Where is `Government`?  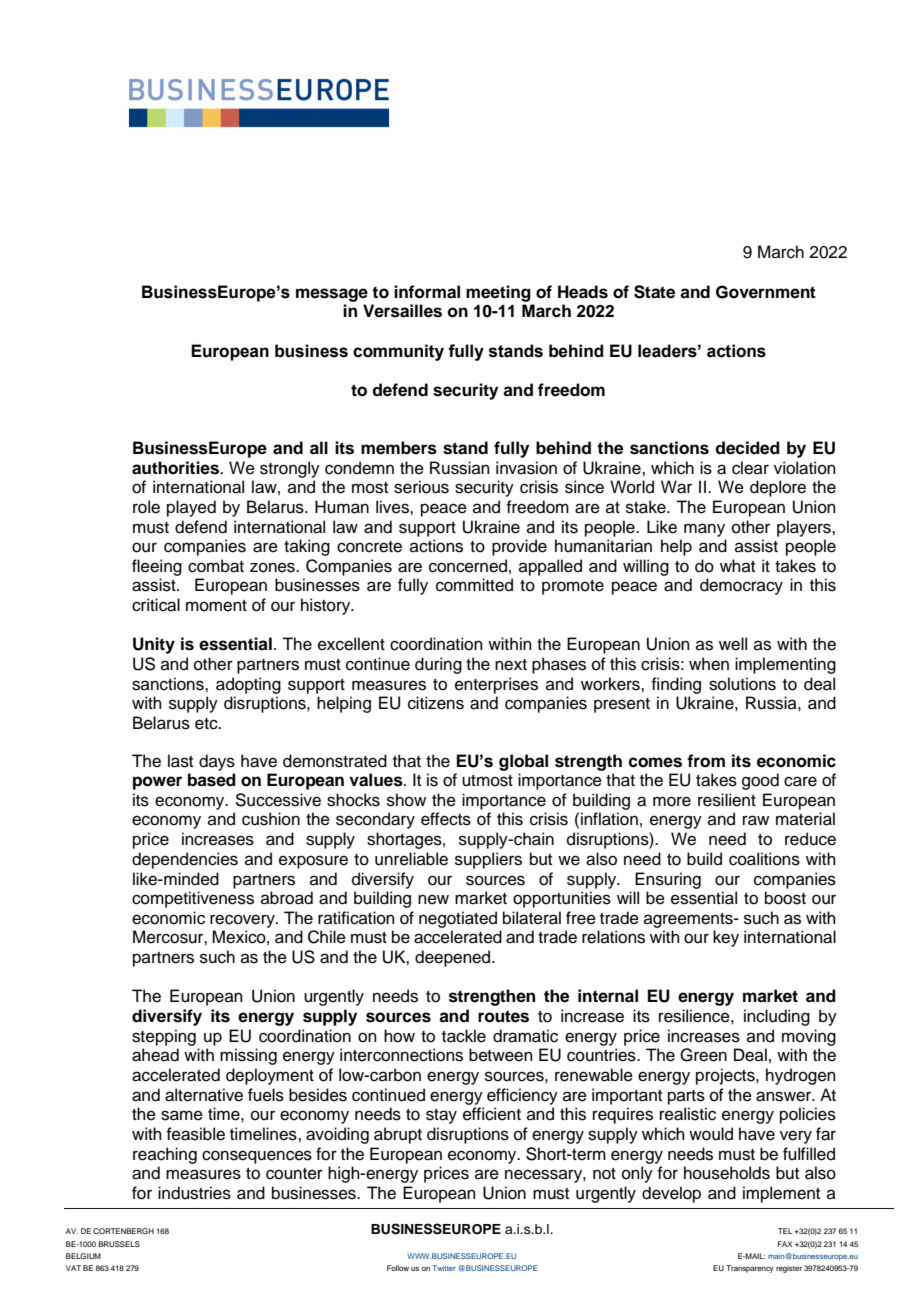 Government is located at coordinates (766, 292).
